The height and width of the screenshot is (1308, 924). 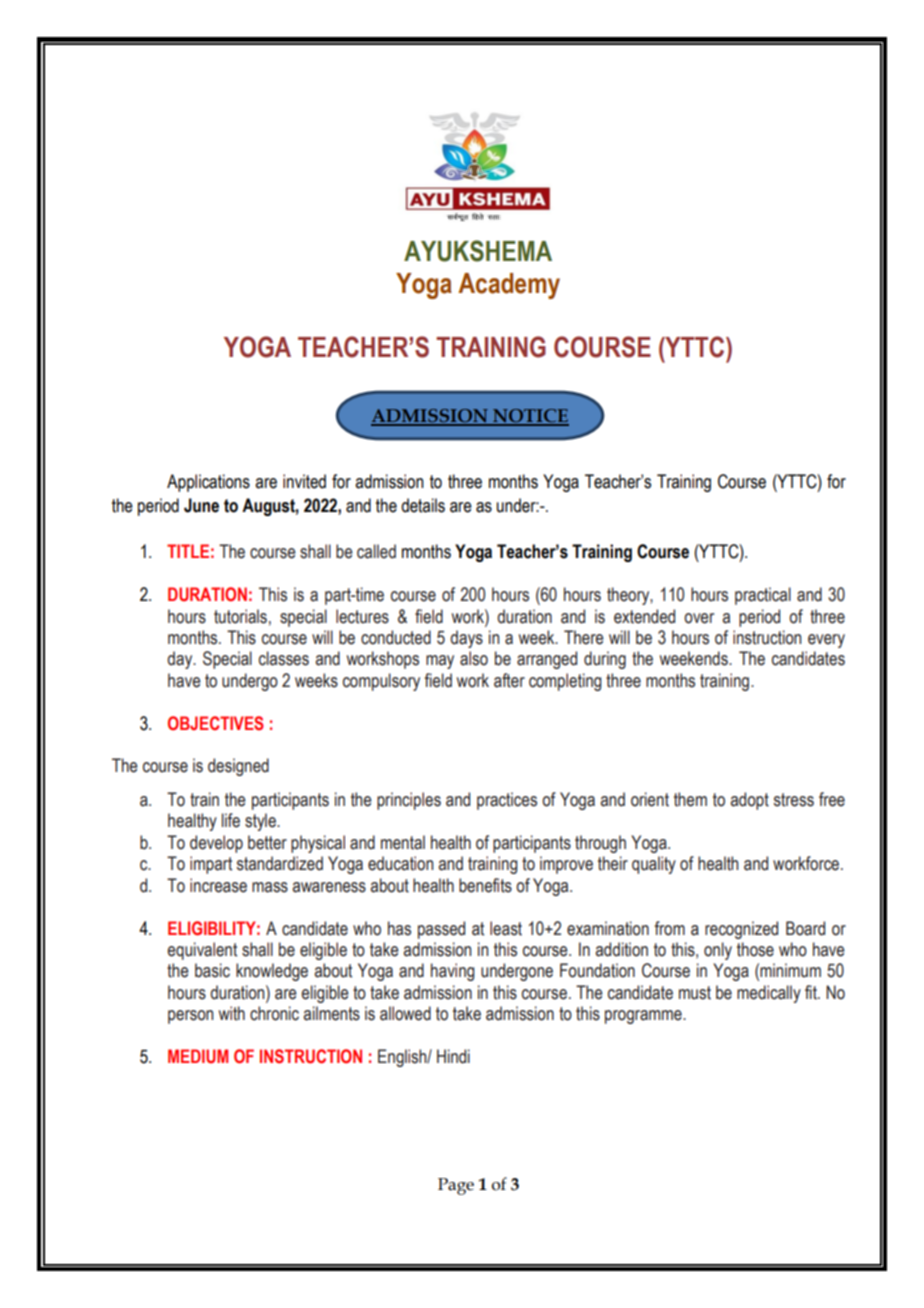 What do you see at coordinates (530, 417) in the screenshot?
I see `NOTICE` at bounding box center [530, 417].
